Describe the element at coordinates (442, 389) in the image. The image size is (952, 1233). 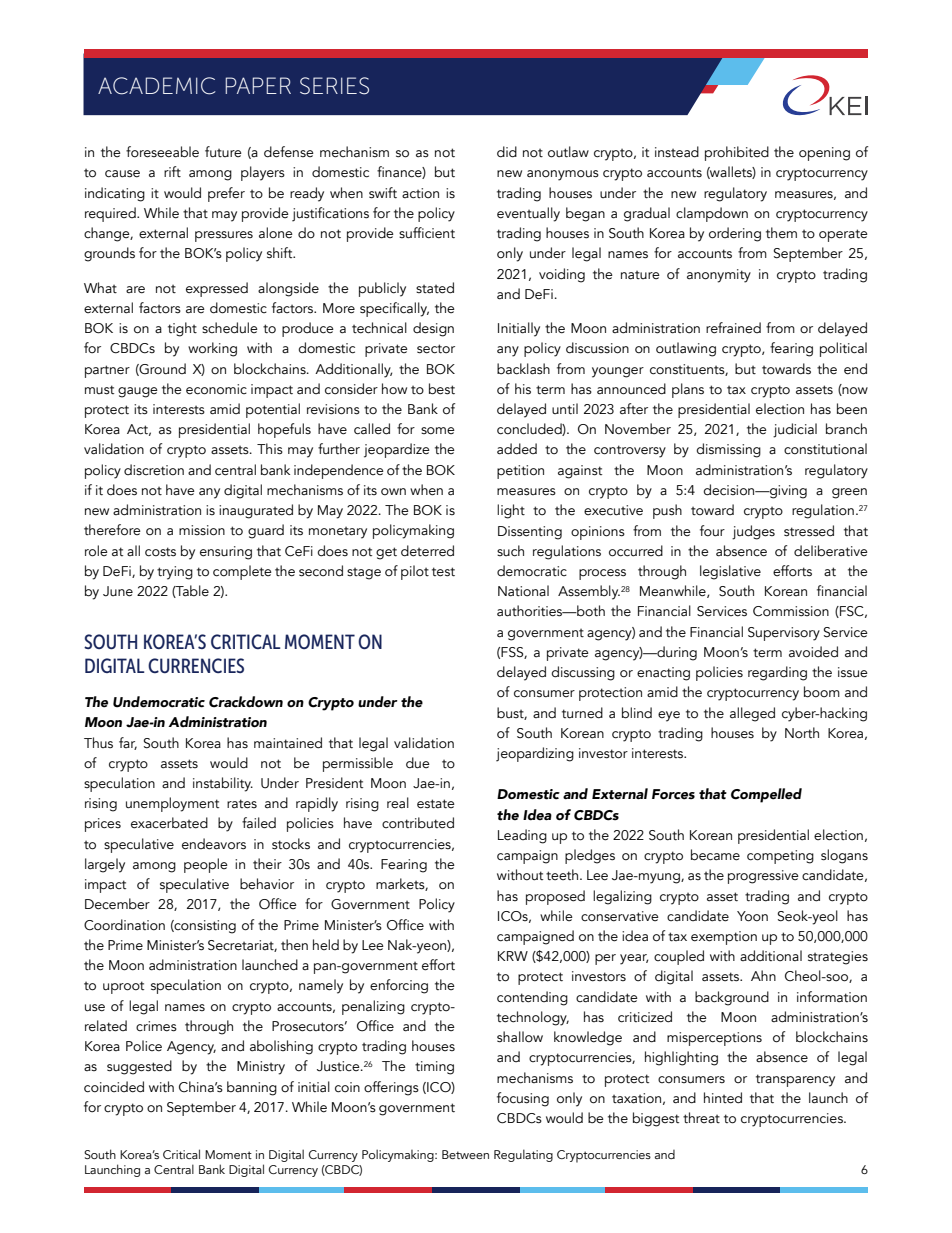
I see `best` at that location.
